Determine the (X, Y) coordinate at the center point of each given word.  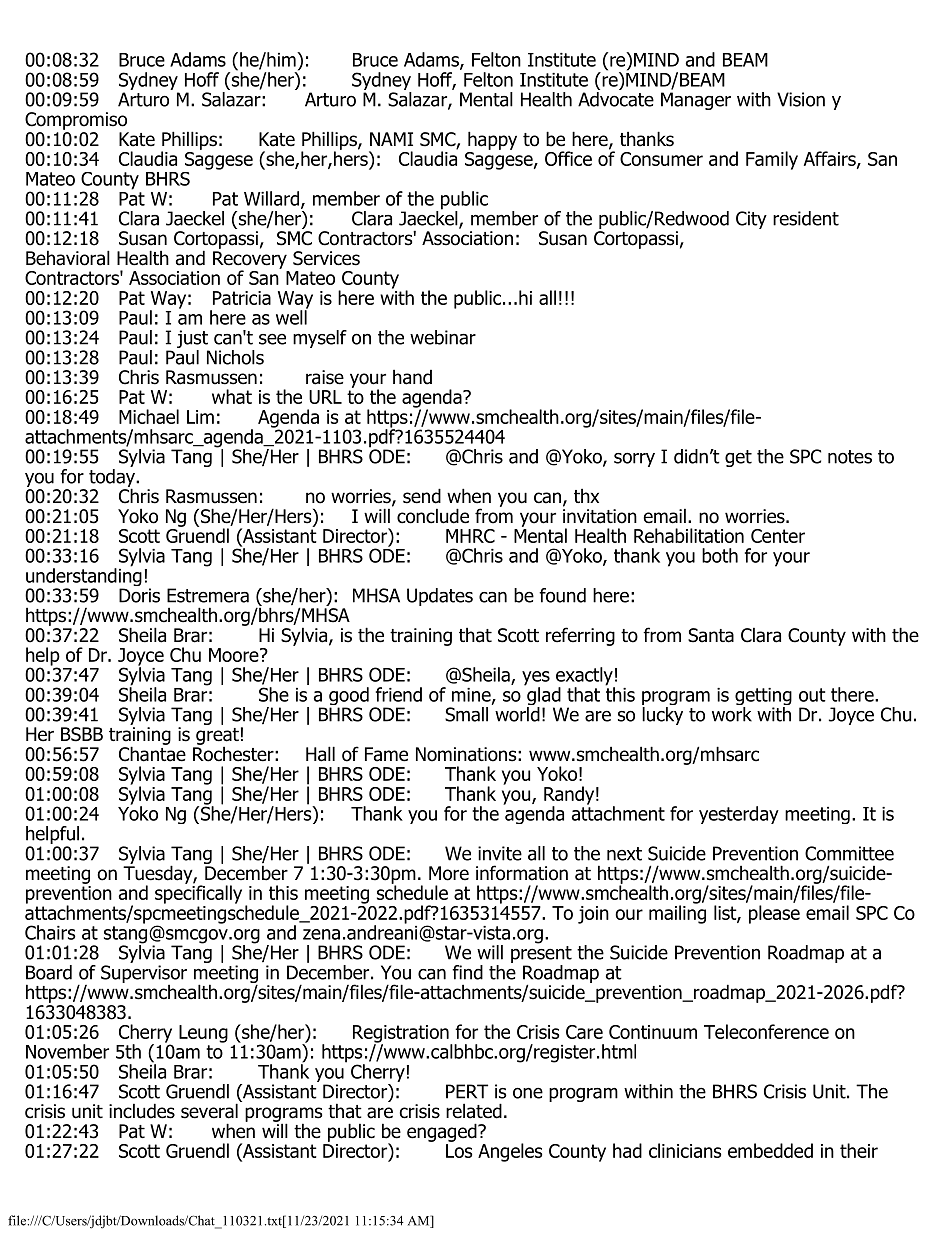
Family (772, 160)
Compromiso (76, 121)
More (449, 873)
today (113, 479)
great (217, 737)
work (732, 714)
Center (778, 536)
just (193, 340)
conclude (433, 516)
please (774, 914)
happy (492, 140)
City (751, 220)
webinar (443, 337)
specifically (198, 893)
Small (466, 714)
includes (142, 1111)
